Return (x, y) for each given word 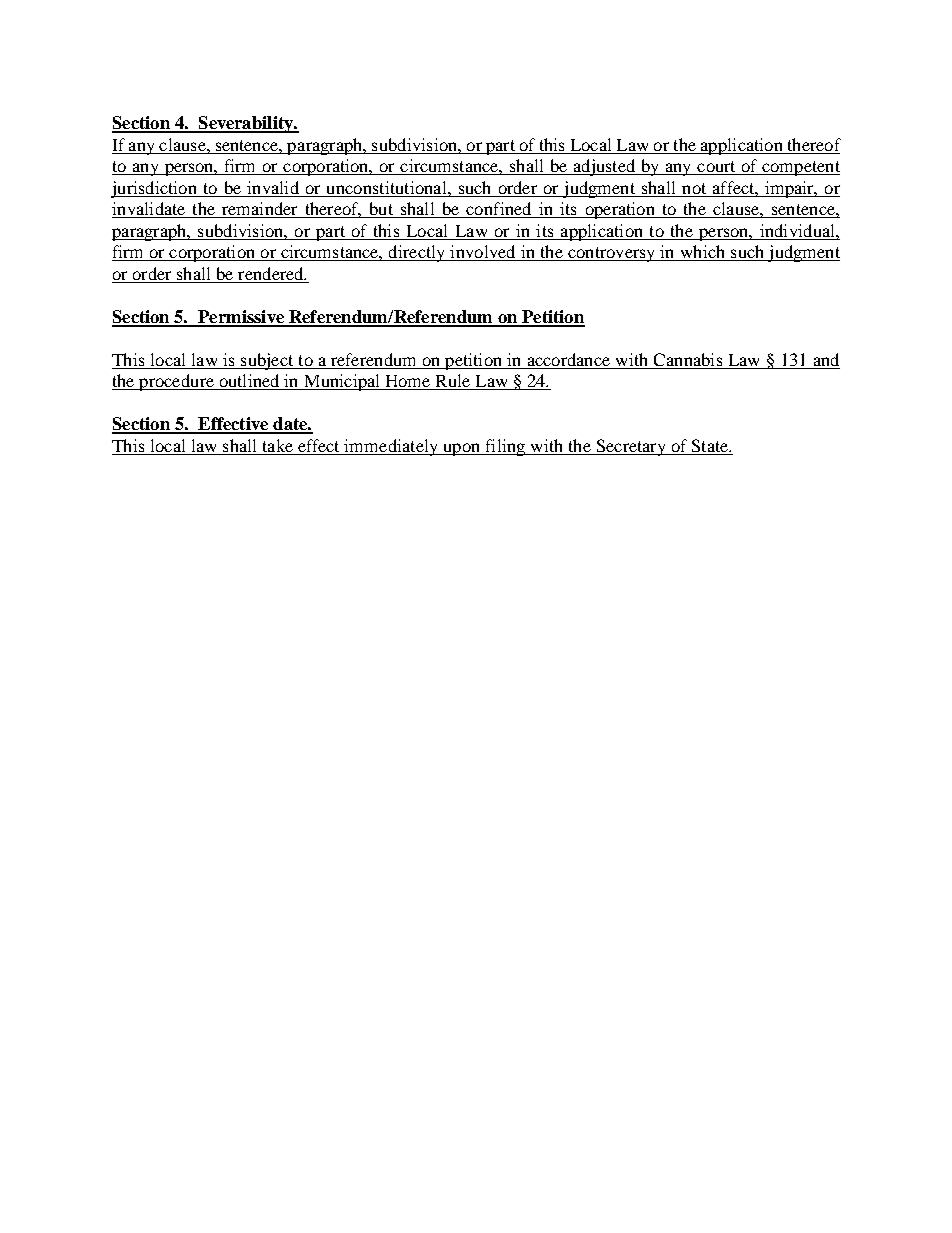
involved (483, 253)
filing (505, 447)
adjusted (604, 167)
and (826, 359)
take (278, 445)
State (711, 445)
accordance (569, 359)
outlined (249, 382)
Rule (453, 382)
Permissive (241, 318)
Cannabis (688, 361)
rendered (272, 273)
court (716, 168)
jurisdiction (155, 189)
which (703, 253)
